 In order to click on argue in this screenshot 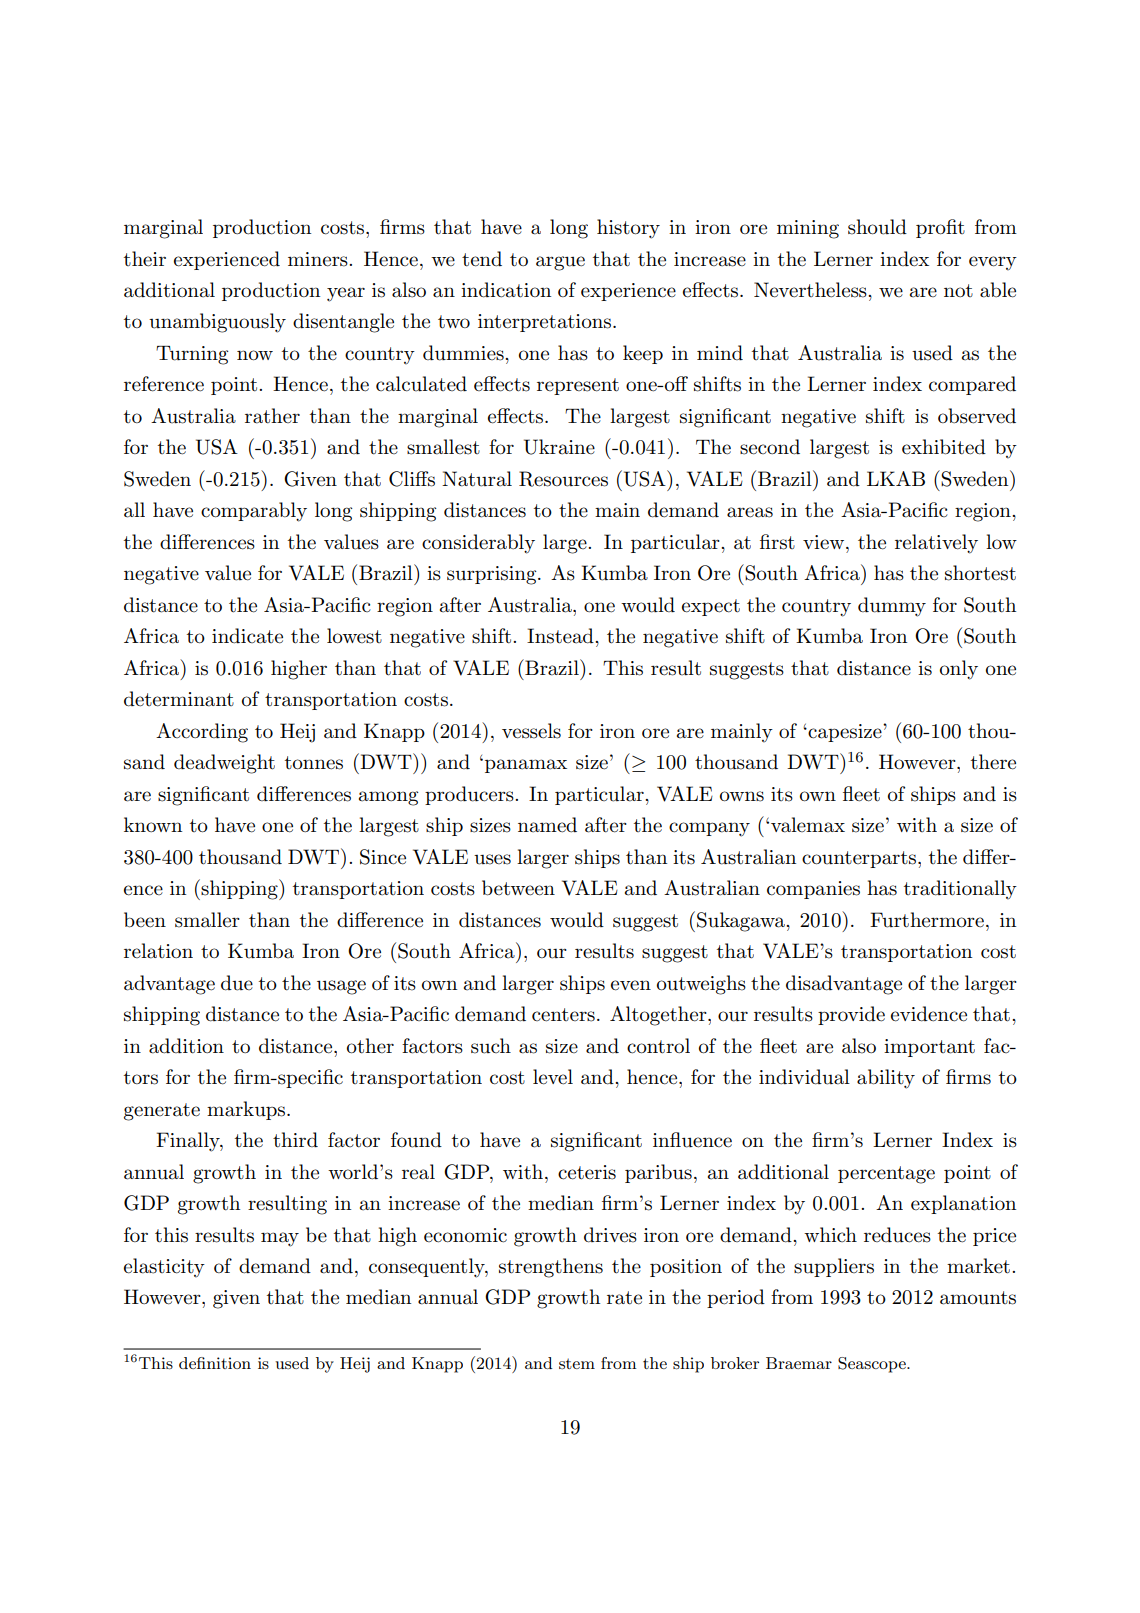, I will do `click(560, 263)`.
